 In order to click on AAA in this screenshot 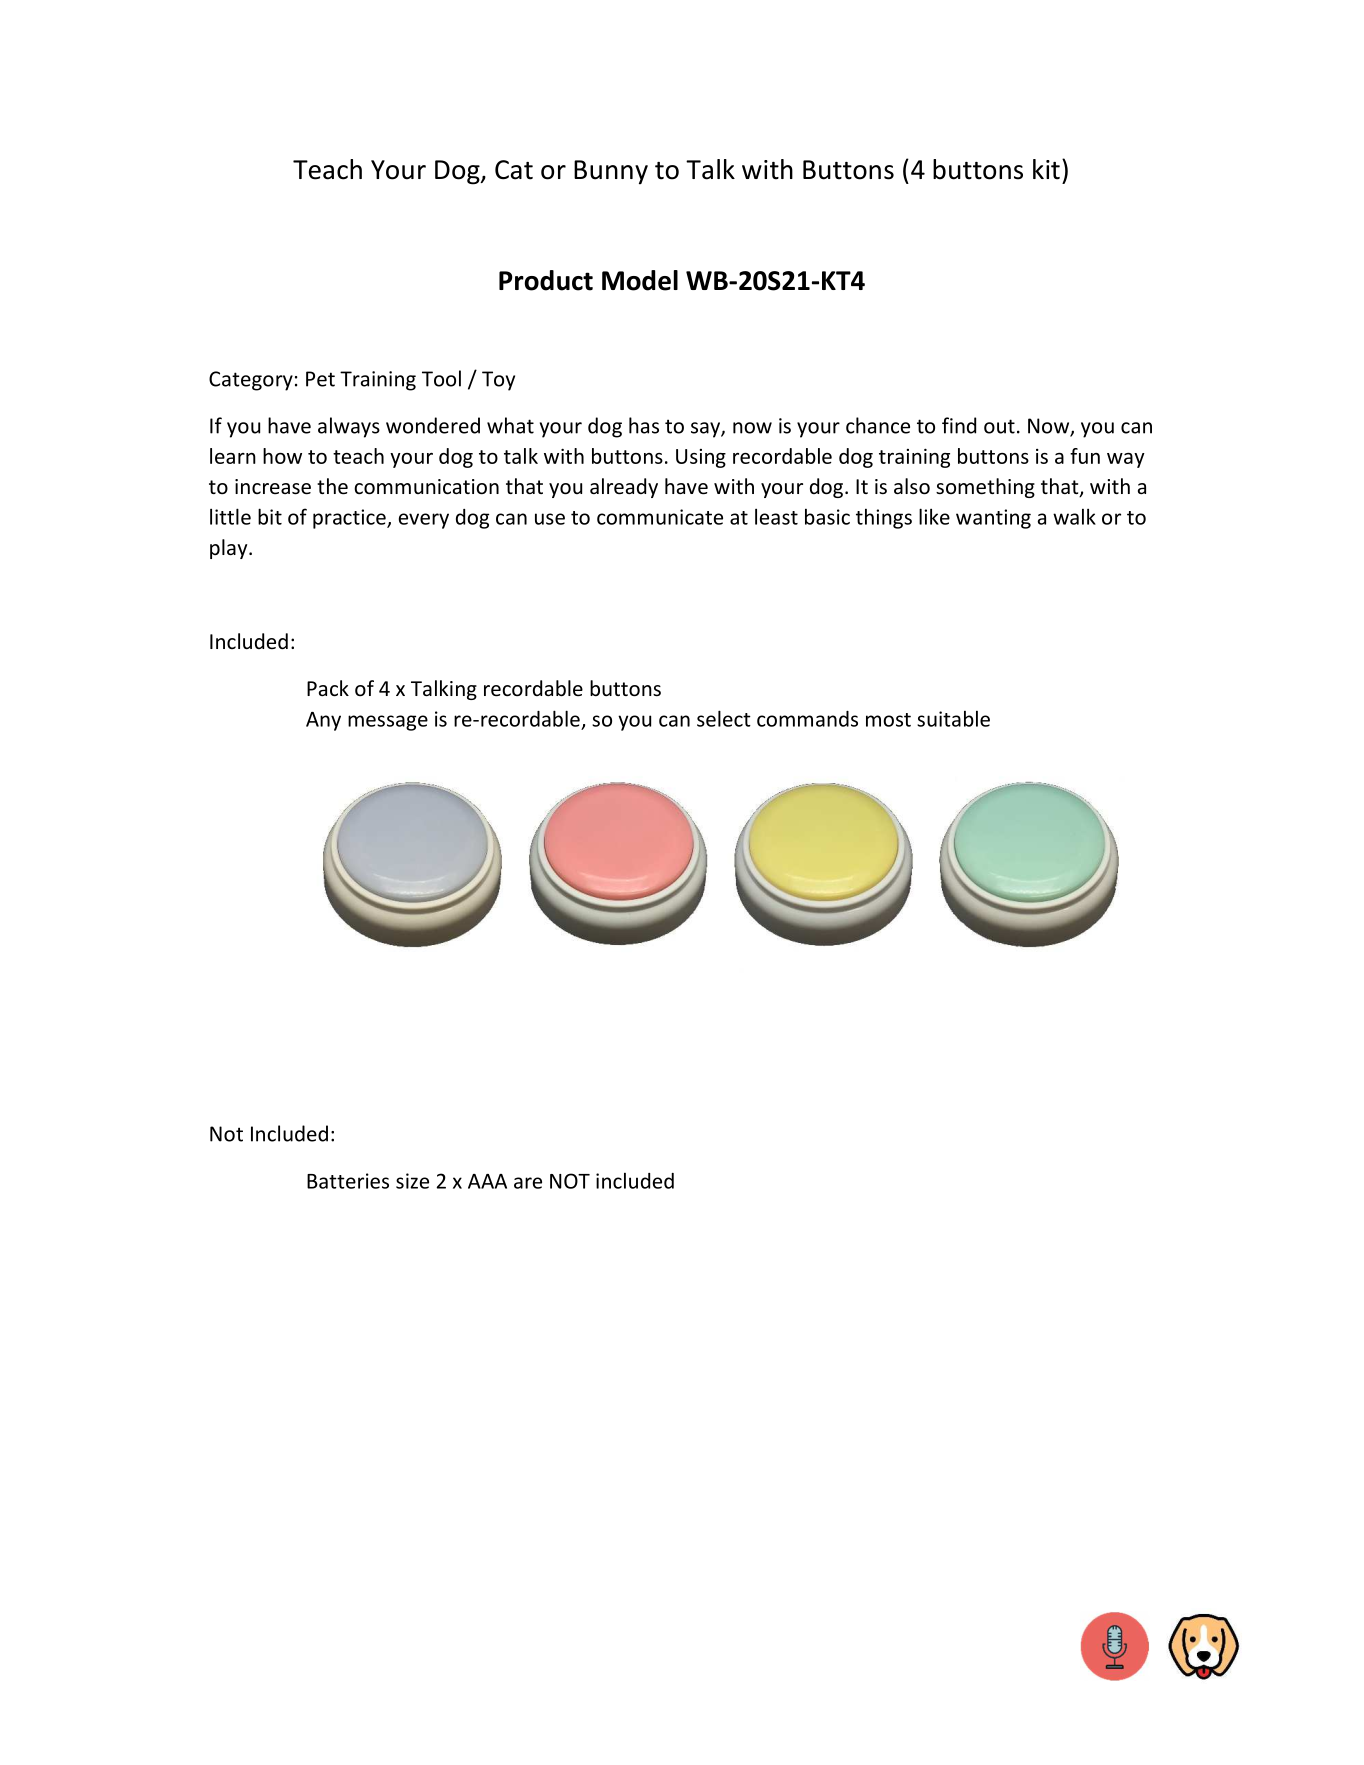, I will do `click(487, 1181)`.
